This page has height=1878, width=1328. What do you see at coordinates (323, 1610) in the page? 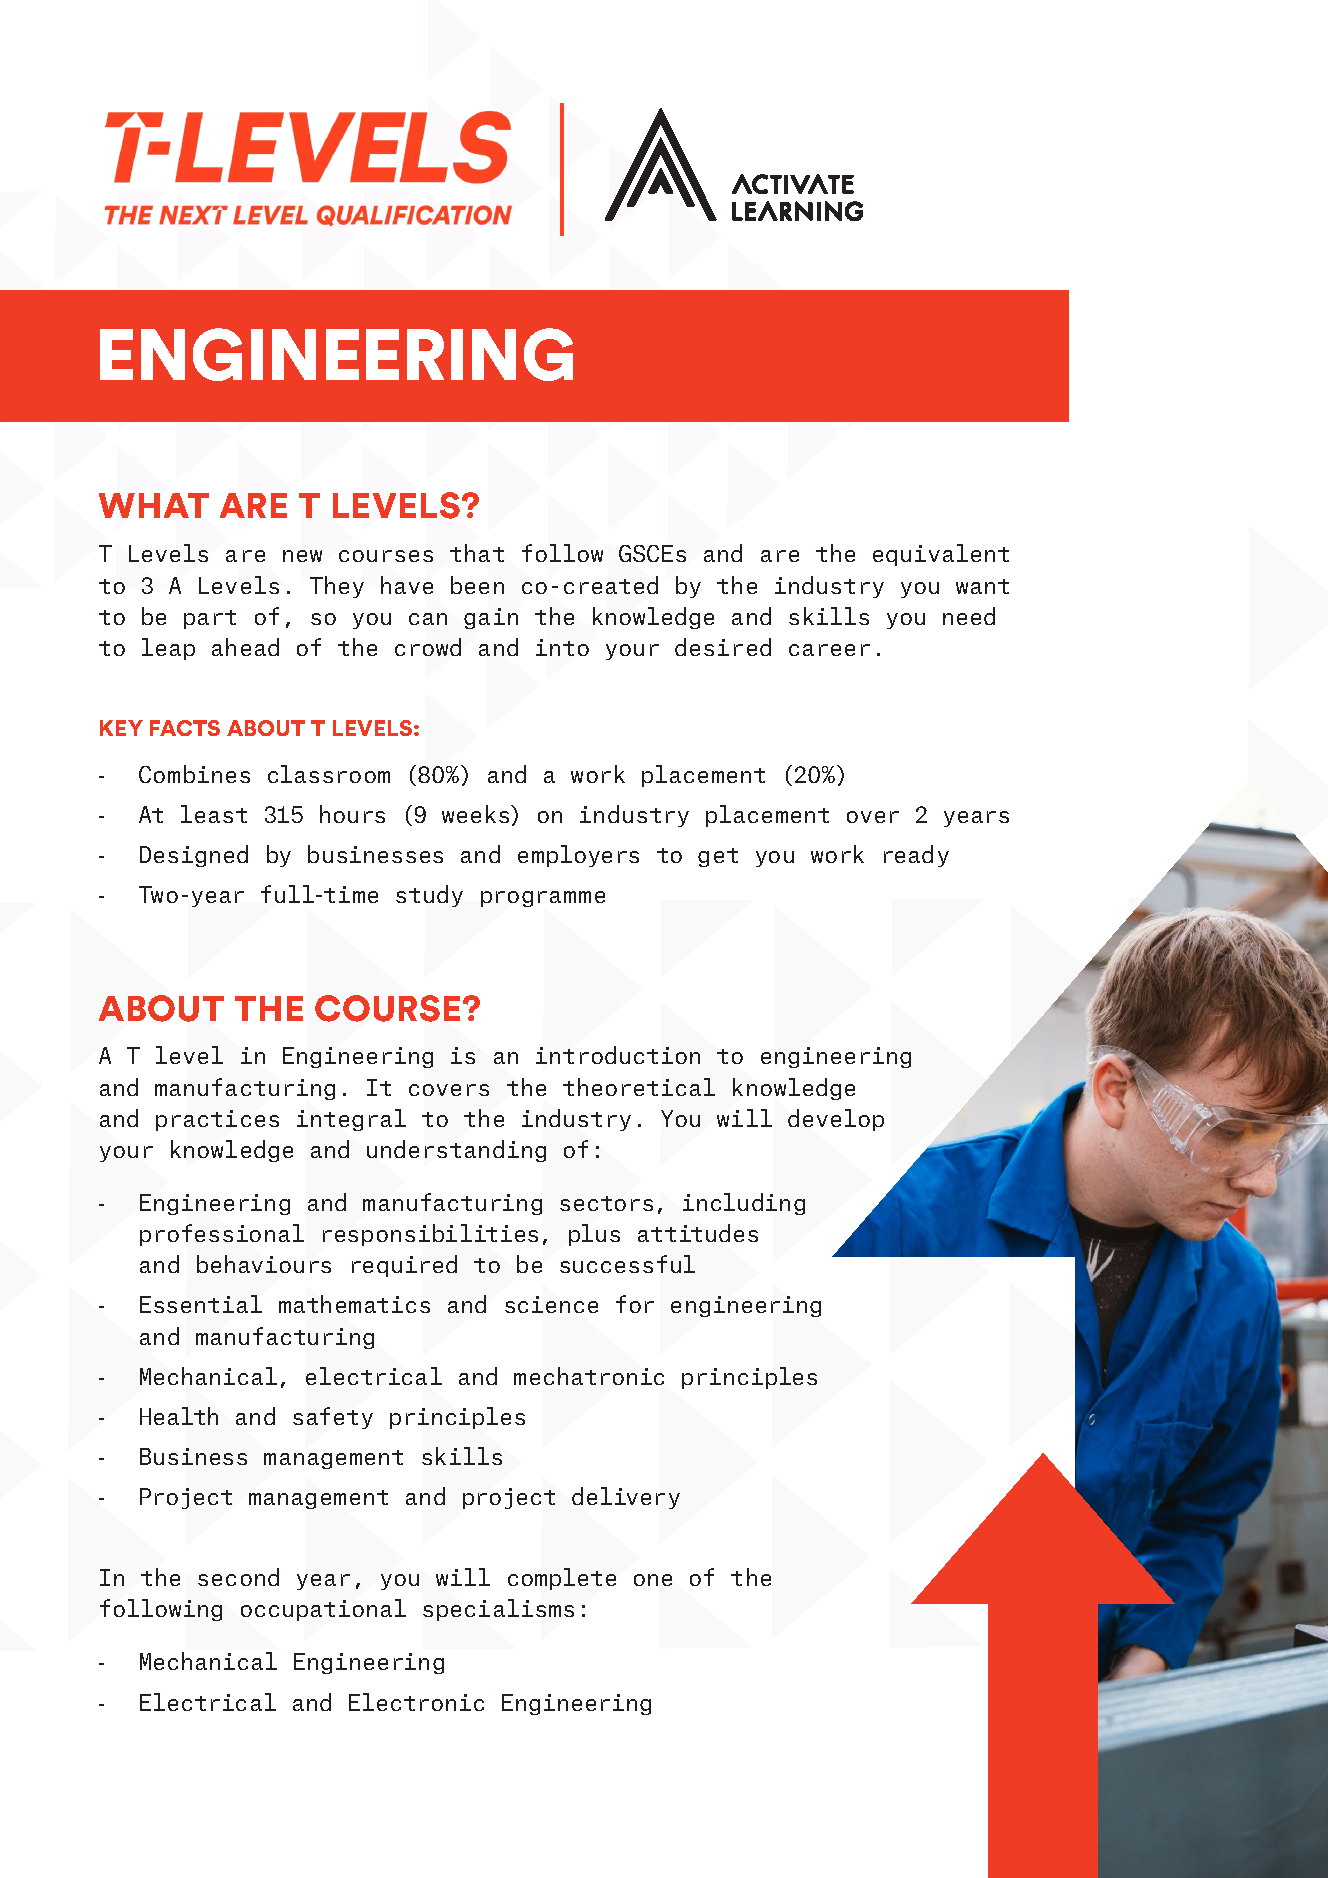
I see `occupational` at bounding box center [323, 1610].
